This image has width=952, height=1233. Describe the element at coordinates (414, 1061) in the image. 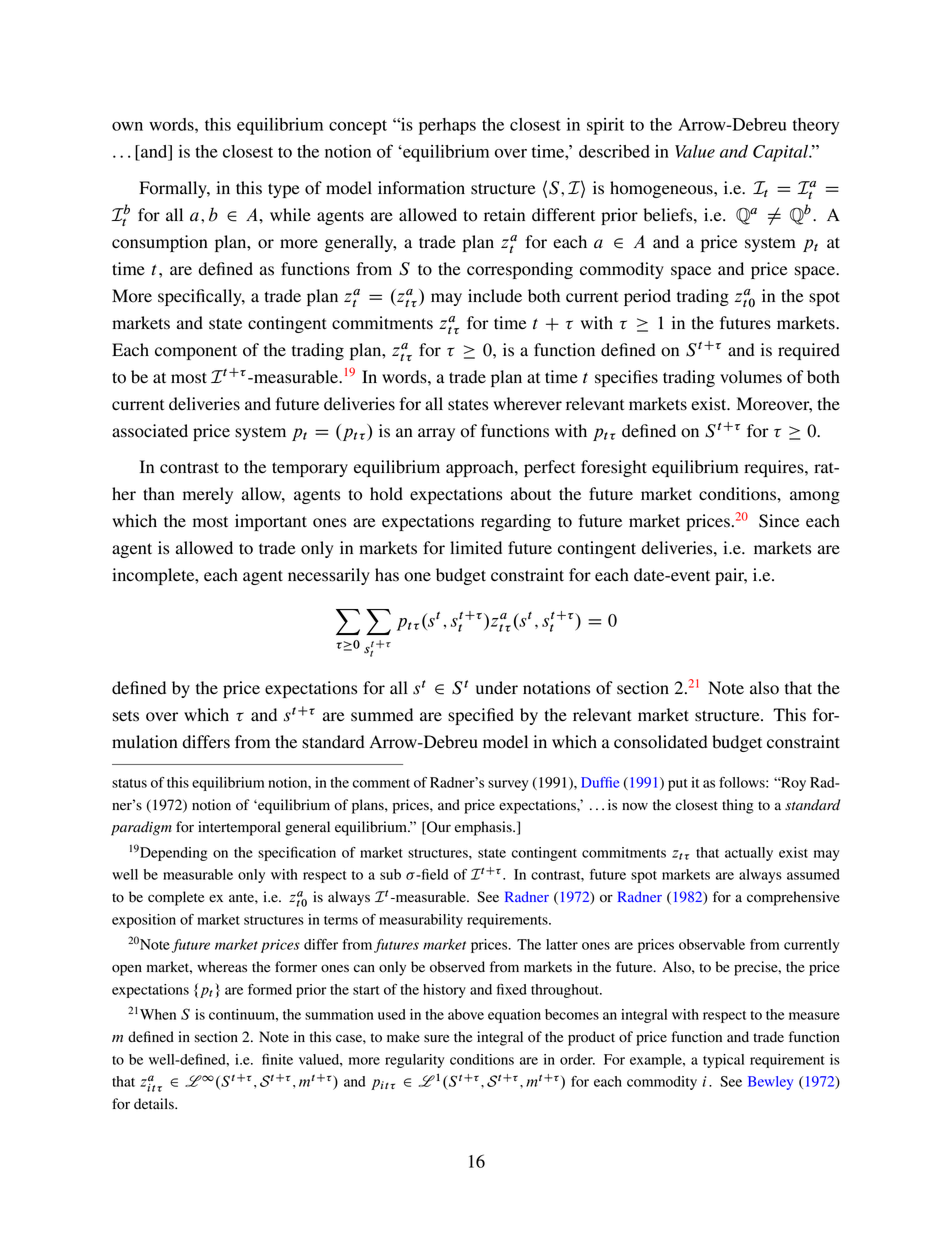

I see `regularity` at that location.
